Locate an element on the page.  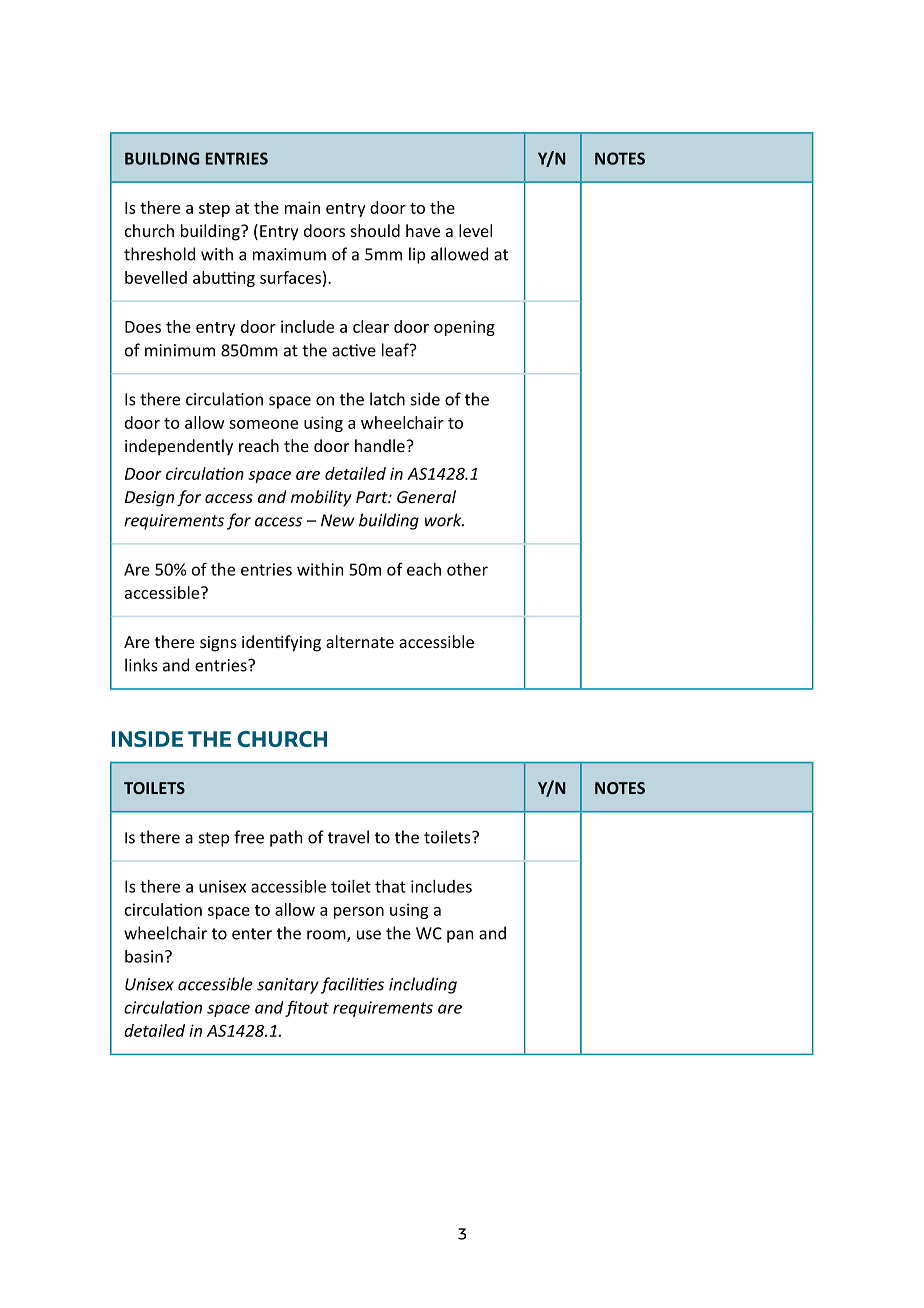
main is located at coordinates (302, 207).
